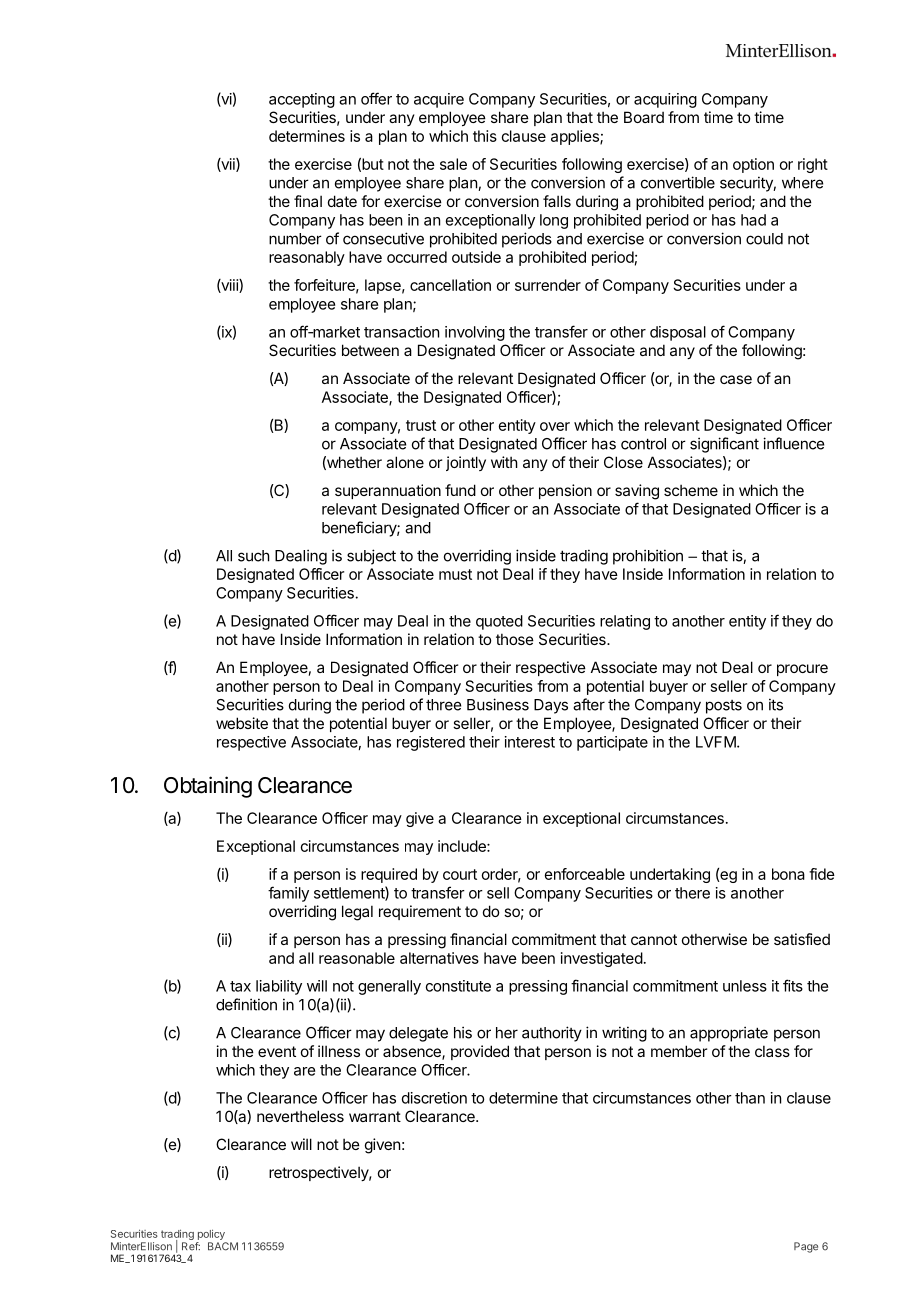 The width and height of the screenshot is (924, 1308). I want to click on discretion, so click(434, 1098).
